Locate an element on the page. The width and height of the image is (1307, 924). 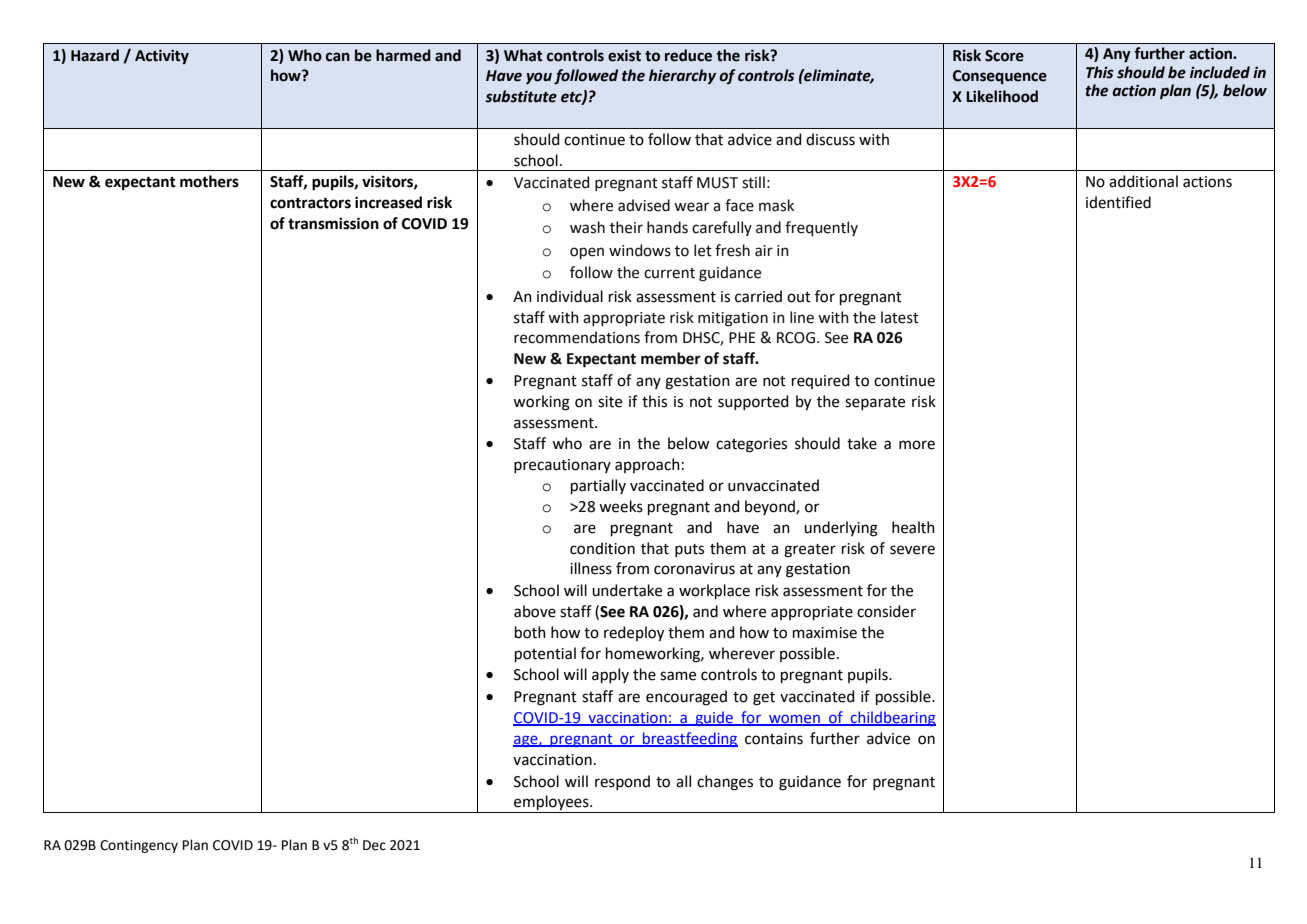
more is located at coordinates (917, 445).
